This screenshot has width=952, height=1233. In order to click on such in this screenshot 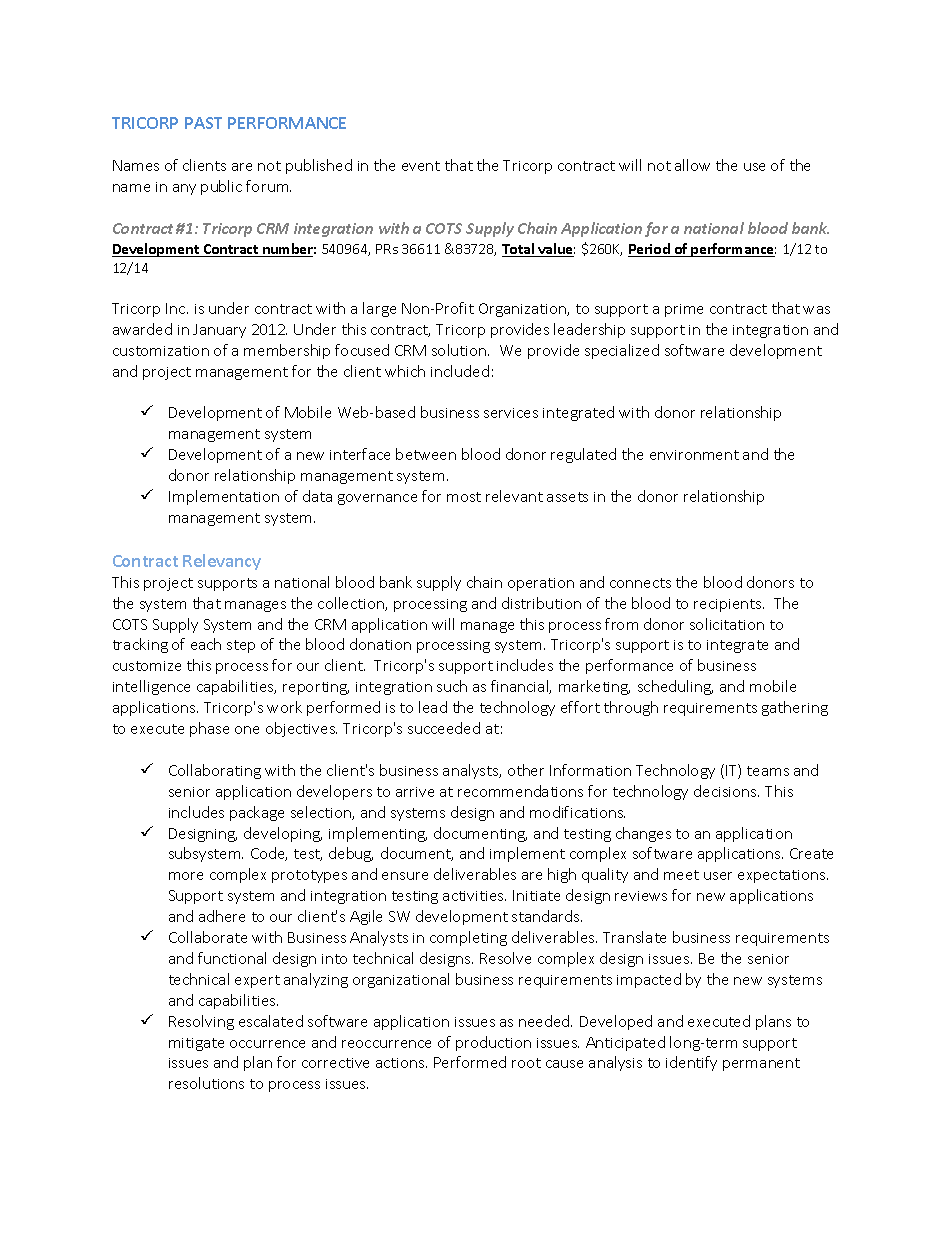, I will do `click(452, 686)`.
